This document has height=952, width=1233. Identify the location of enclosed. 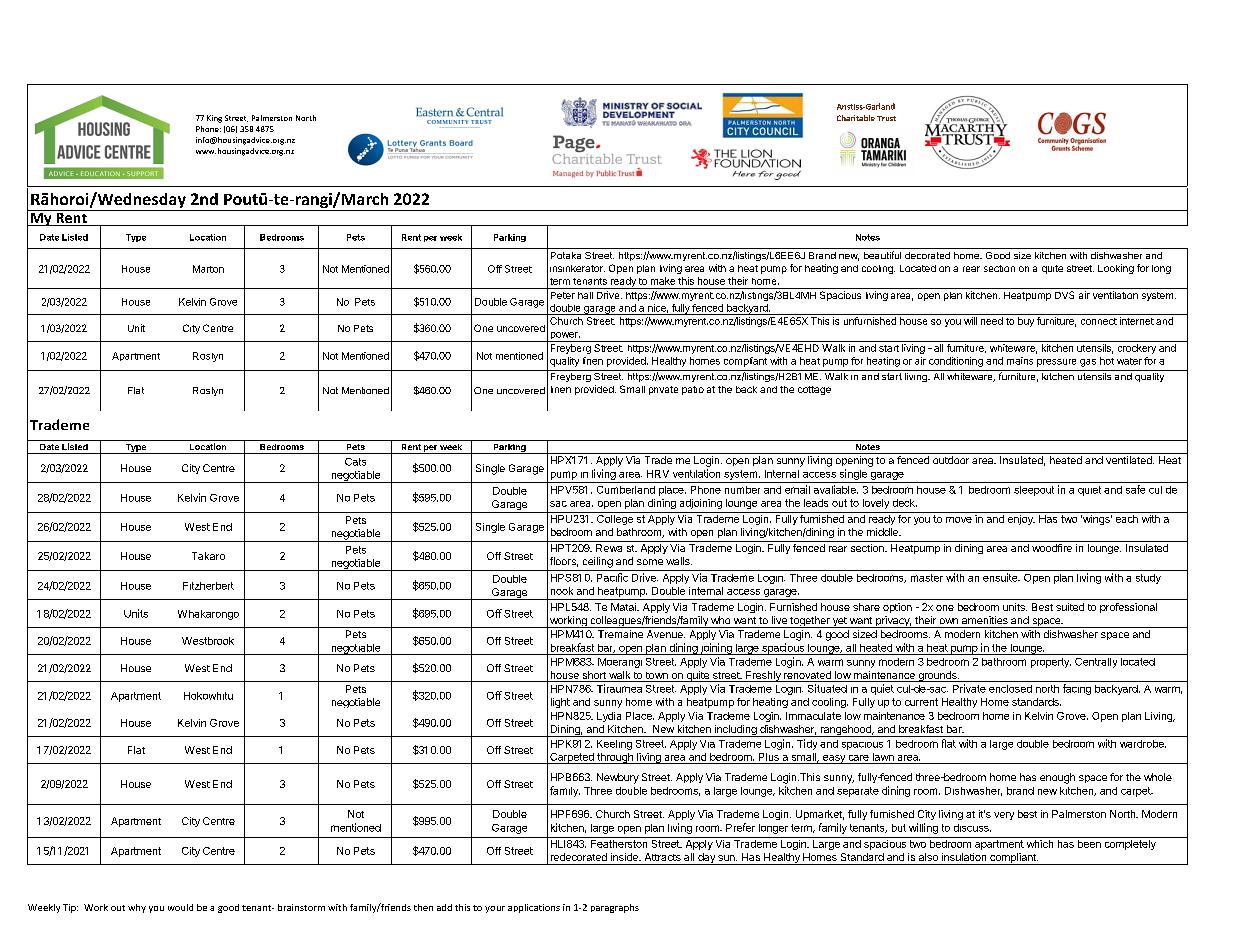
(1010, 689).
